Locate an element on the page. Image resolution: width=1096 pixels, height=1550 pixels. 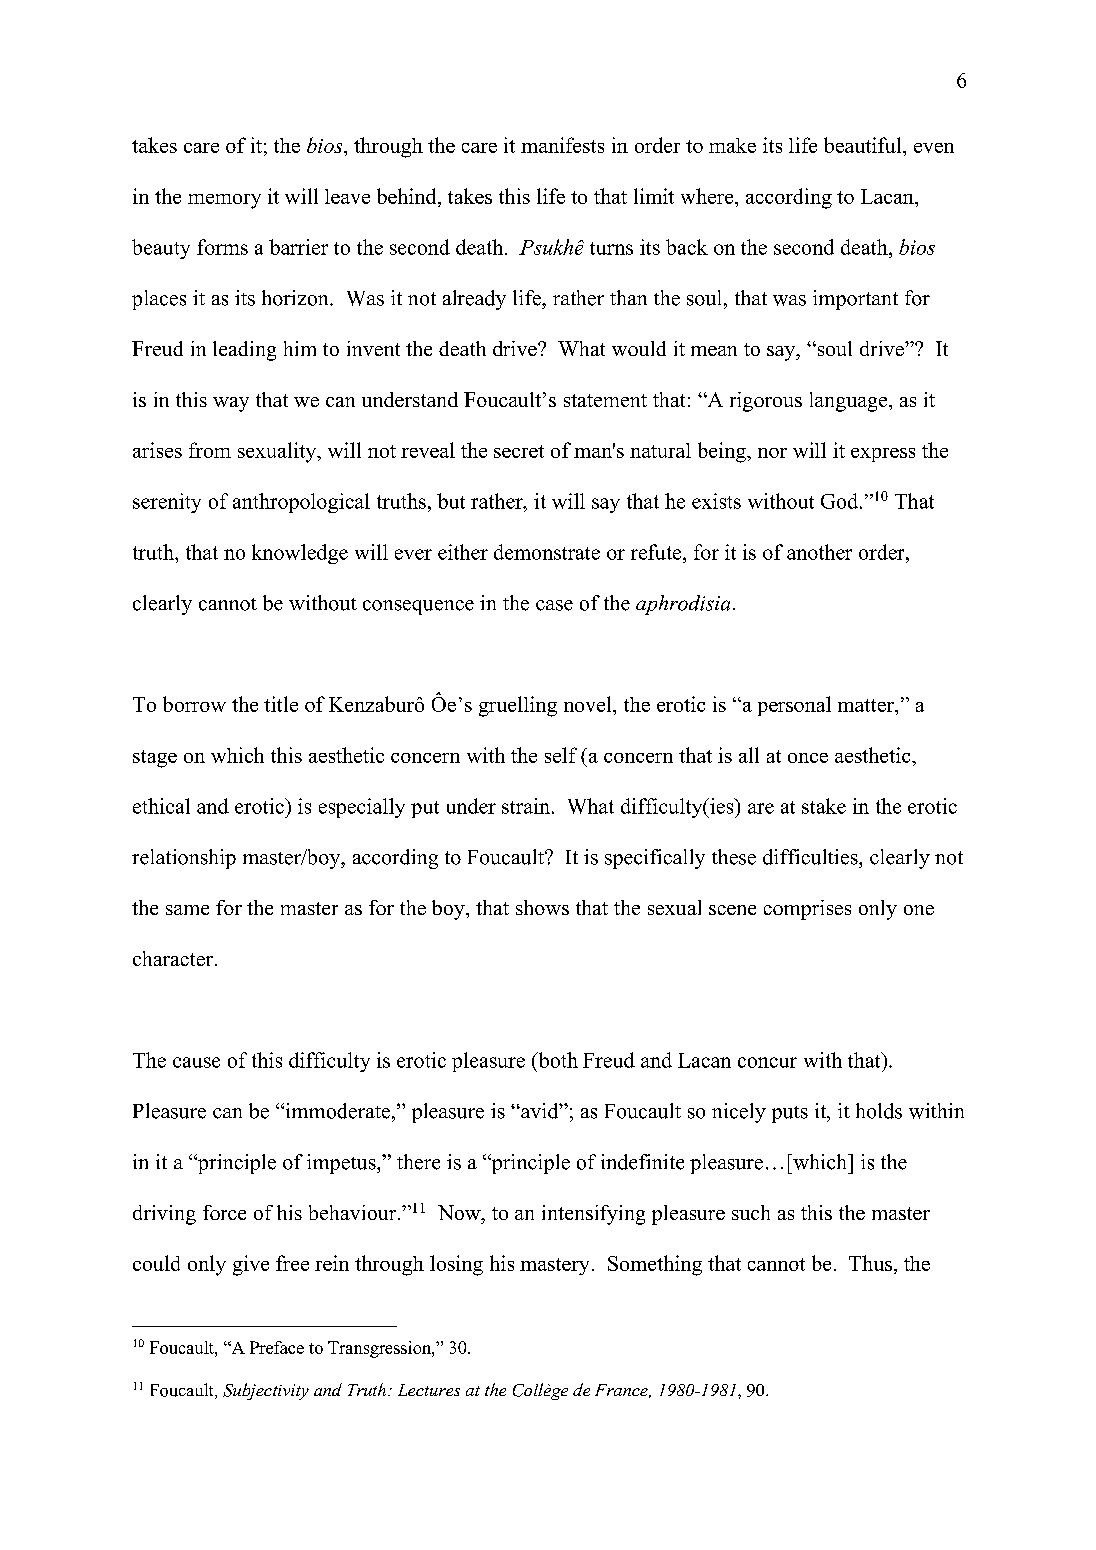
matter is located at coordinates (867, 705).
